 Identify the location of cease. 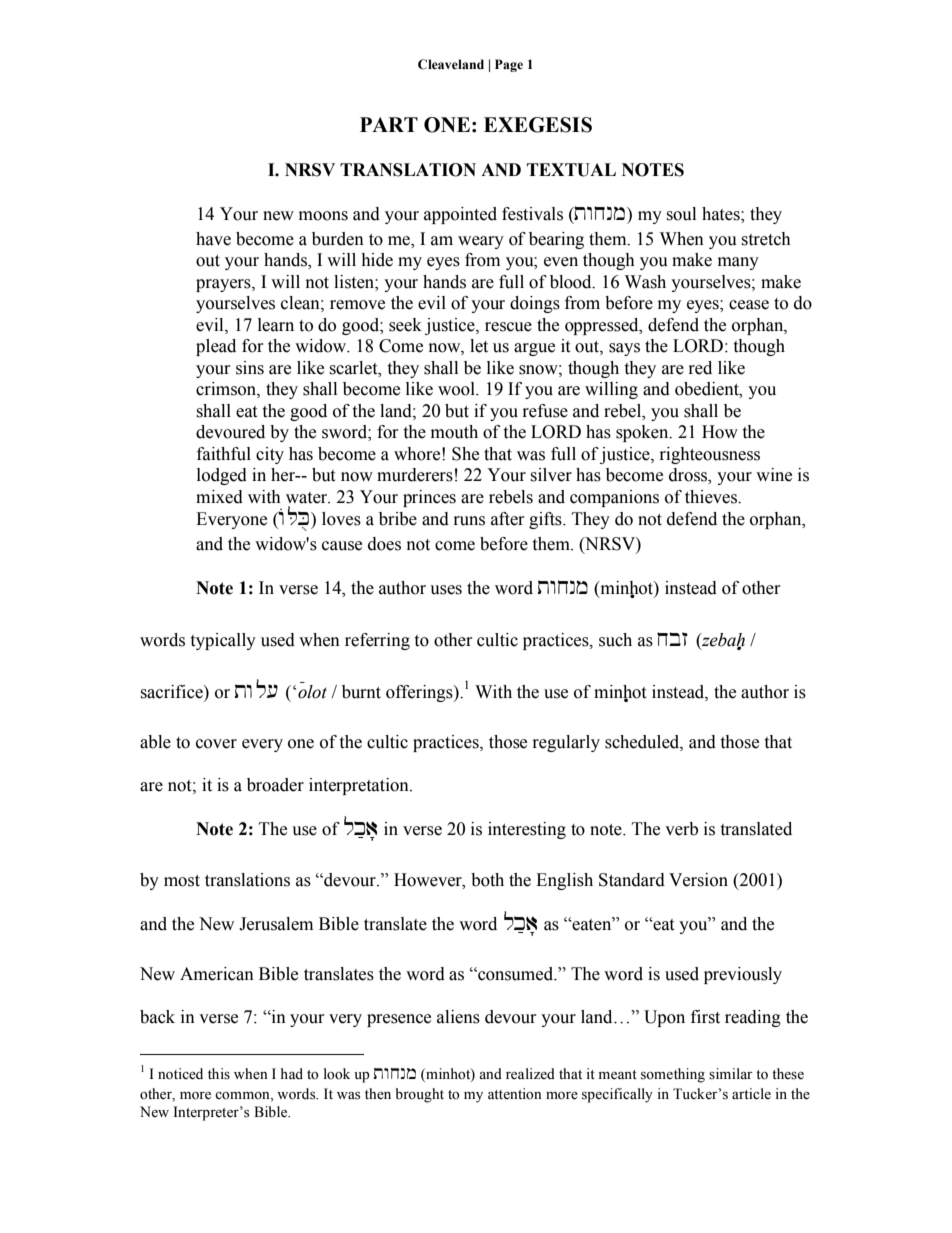
(749, 305).
